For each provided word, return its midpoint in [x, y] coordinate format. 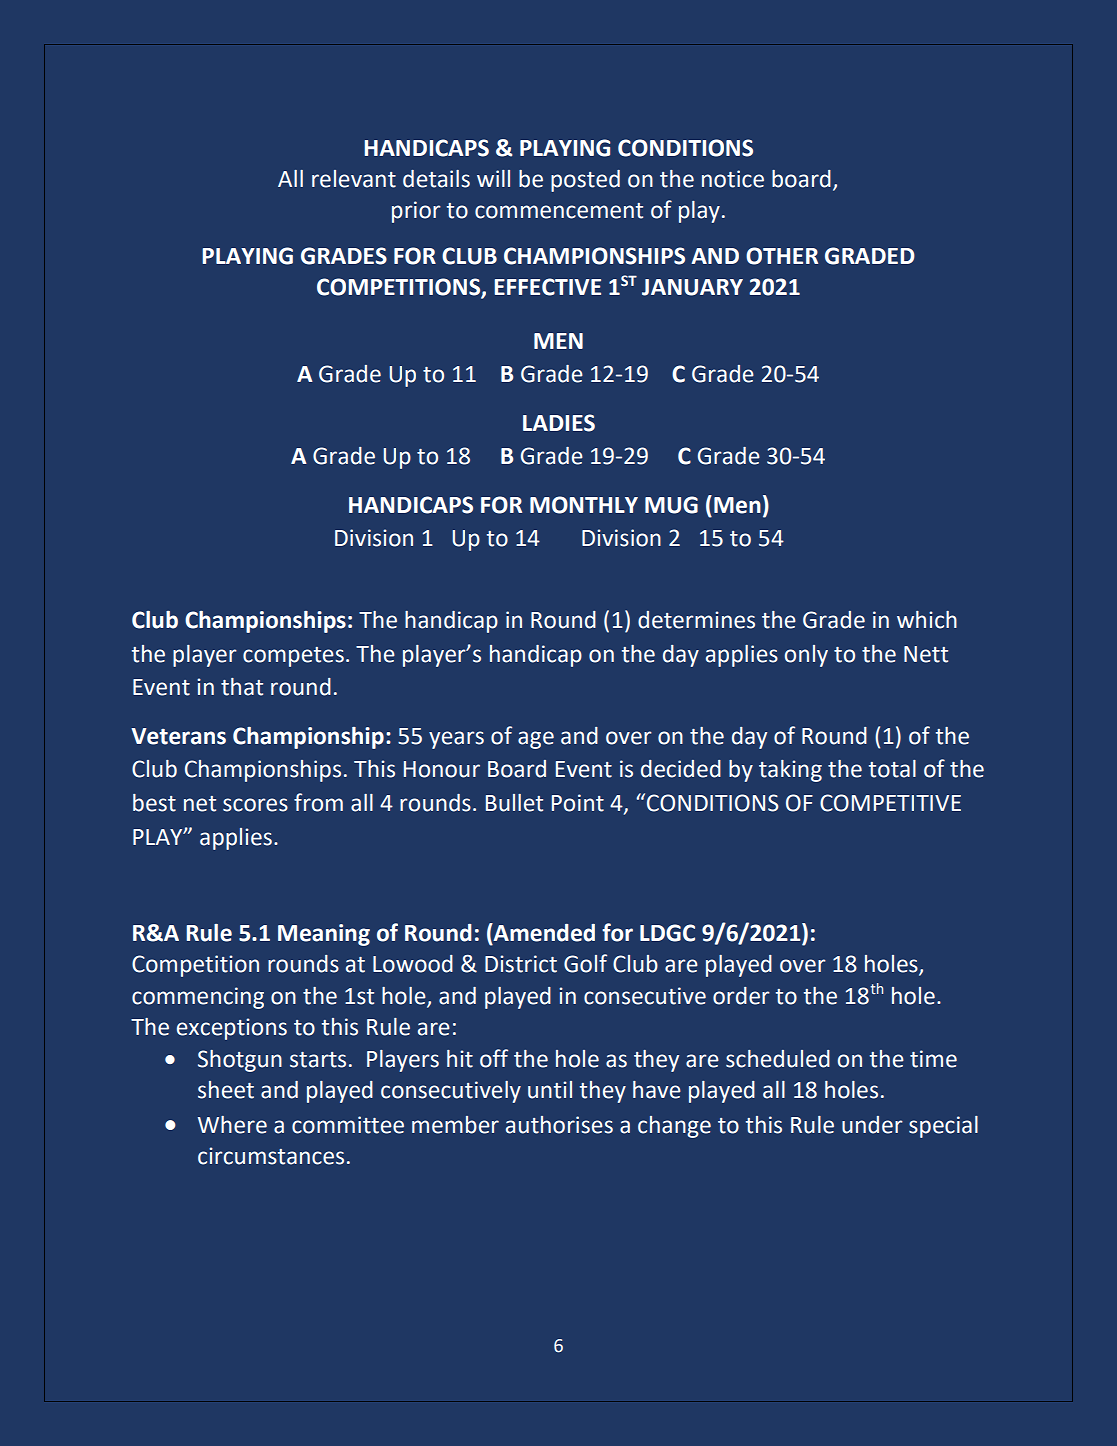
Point [578, 803]
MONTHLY [584, 505]
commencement [559, 211]
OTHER [782, 256]
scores [255, 805]
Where [232, 1125]
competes [293, 657]
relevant [354, 179]
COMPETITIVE [890, 803]
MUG [671, 505]
